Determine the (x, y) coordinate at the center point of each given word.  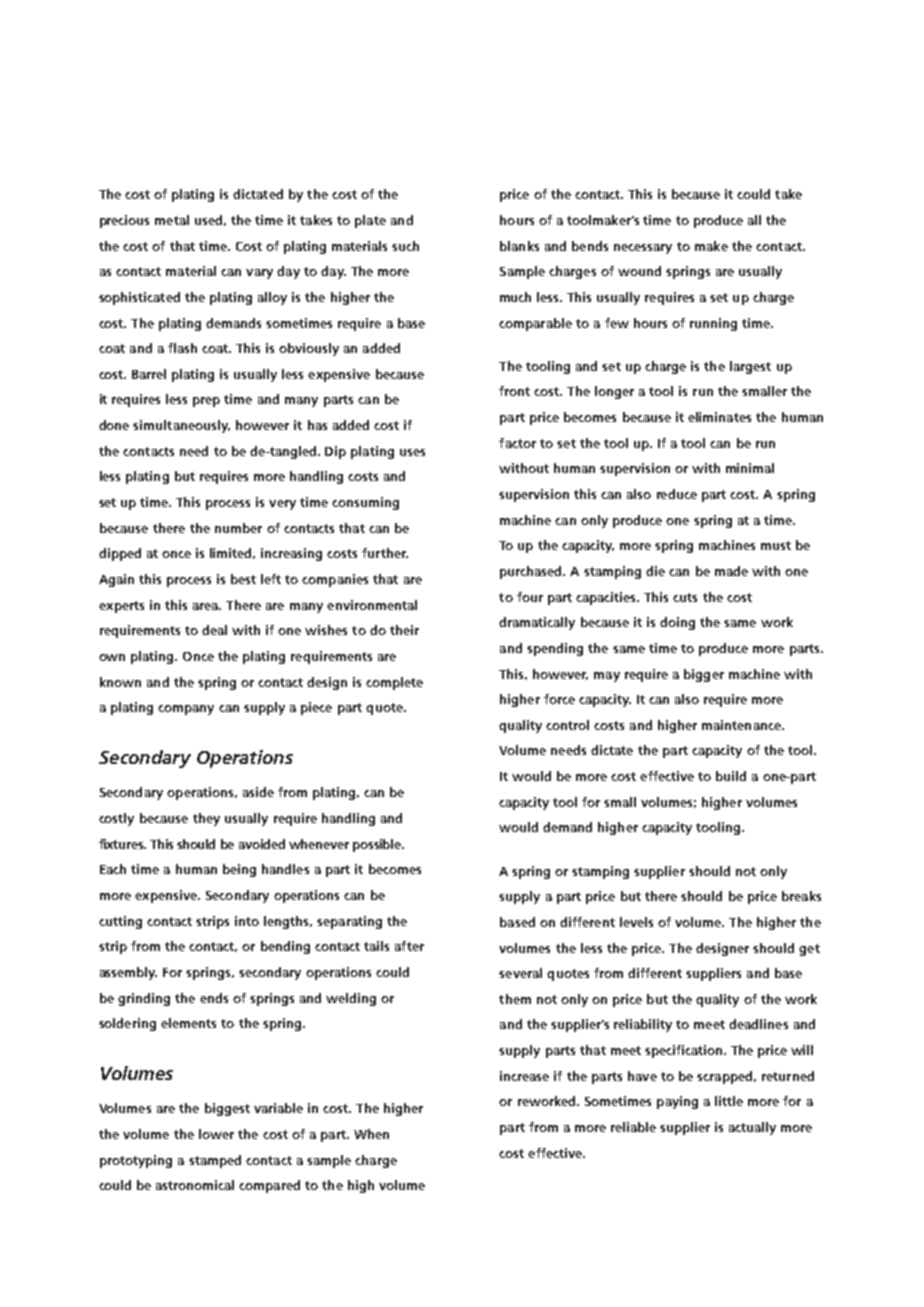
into (247, 921)
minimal (750, 468)
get (809, 950)
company (186, 710)
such (405, 246)
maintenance (742, 725)
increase (524, 1076)
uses (412, 452)
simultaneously (181, 426)
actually (752, 1128)
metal (172, 220)
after (409, 946)
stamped (215, 1161)
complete (394, 683)
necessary (643, 249)
